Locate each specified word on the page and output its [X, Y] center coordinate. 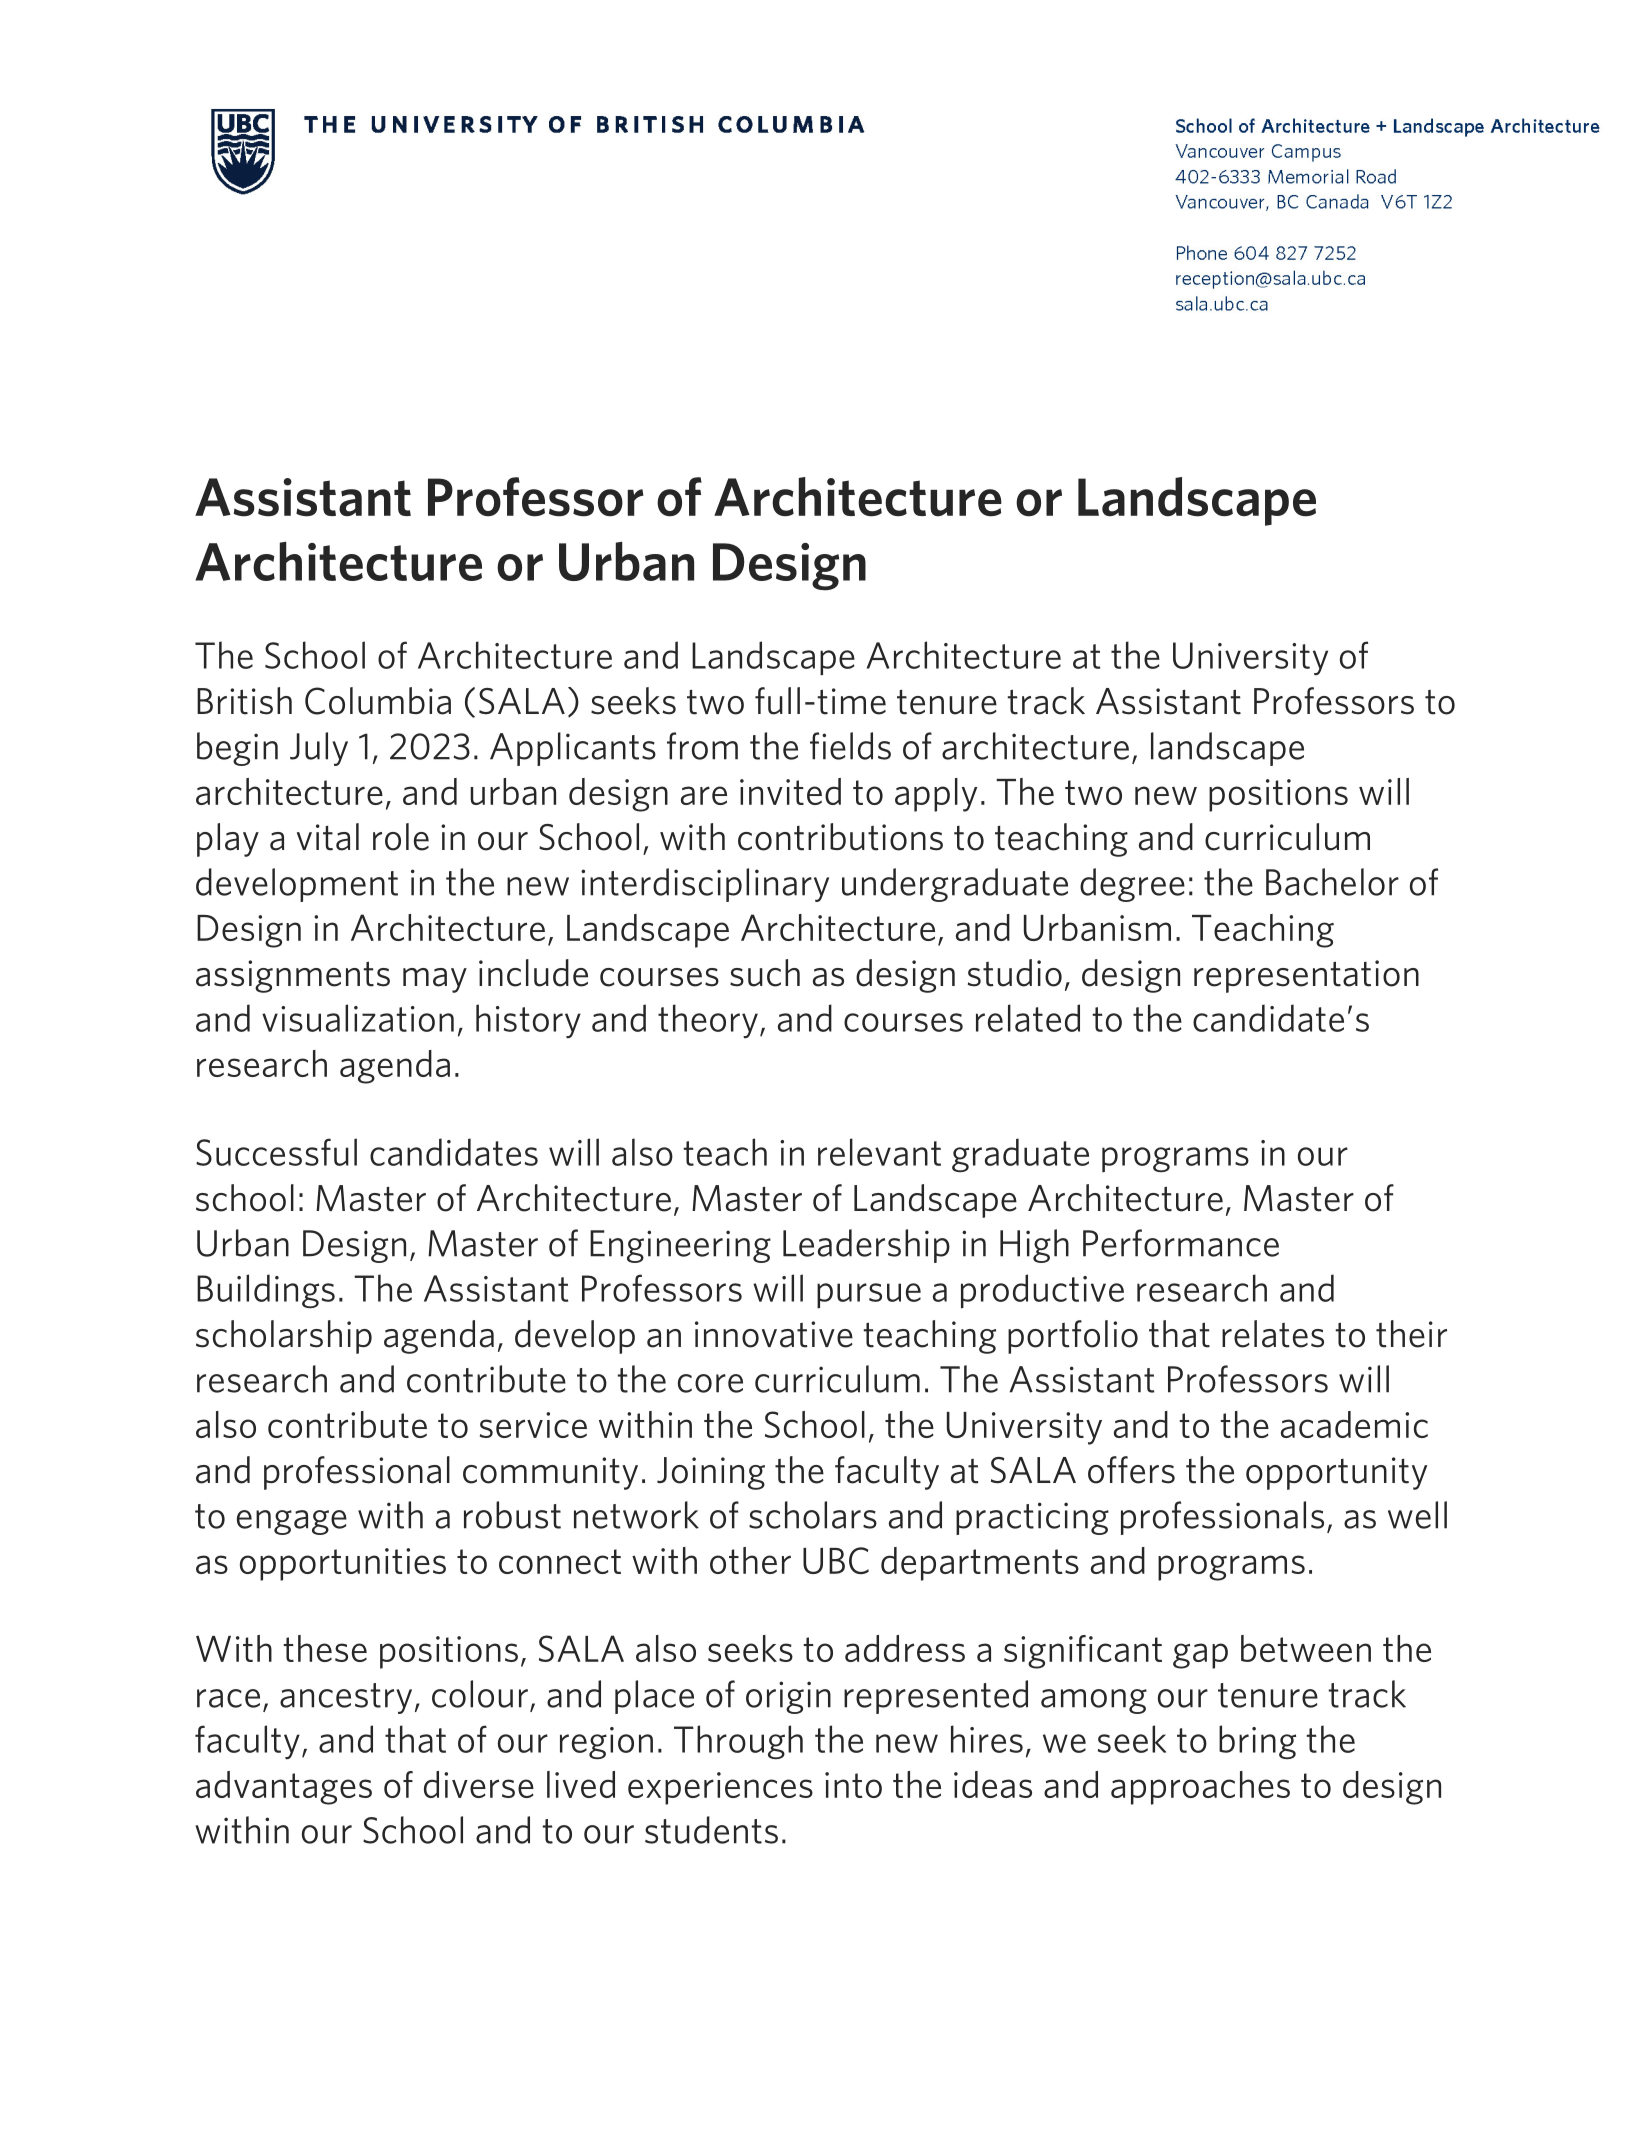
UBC [836, 1560]
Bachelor [1332, 882]
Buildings [266, 1291]
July [319, 749]
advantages [284, 1788]
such [765, 973]
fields [850, 746]
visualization [358, 1018]
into [853, 1785]
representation [1306, 976]
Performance [1181, 1243]
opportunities [343, 1564]
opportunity [1336, 1473]
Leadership [866, 1246]
